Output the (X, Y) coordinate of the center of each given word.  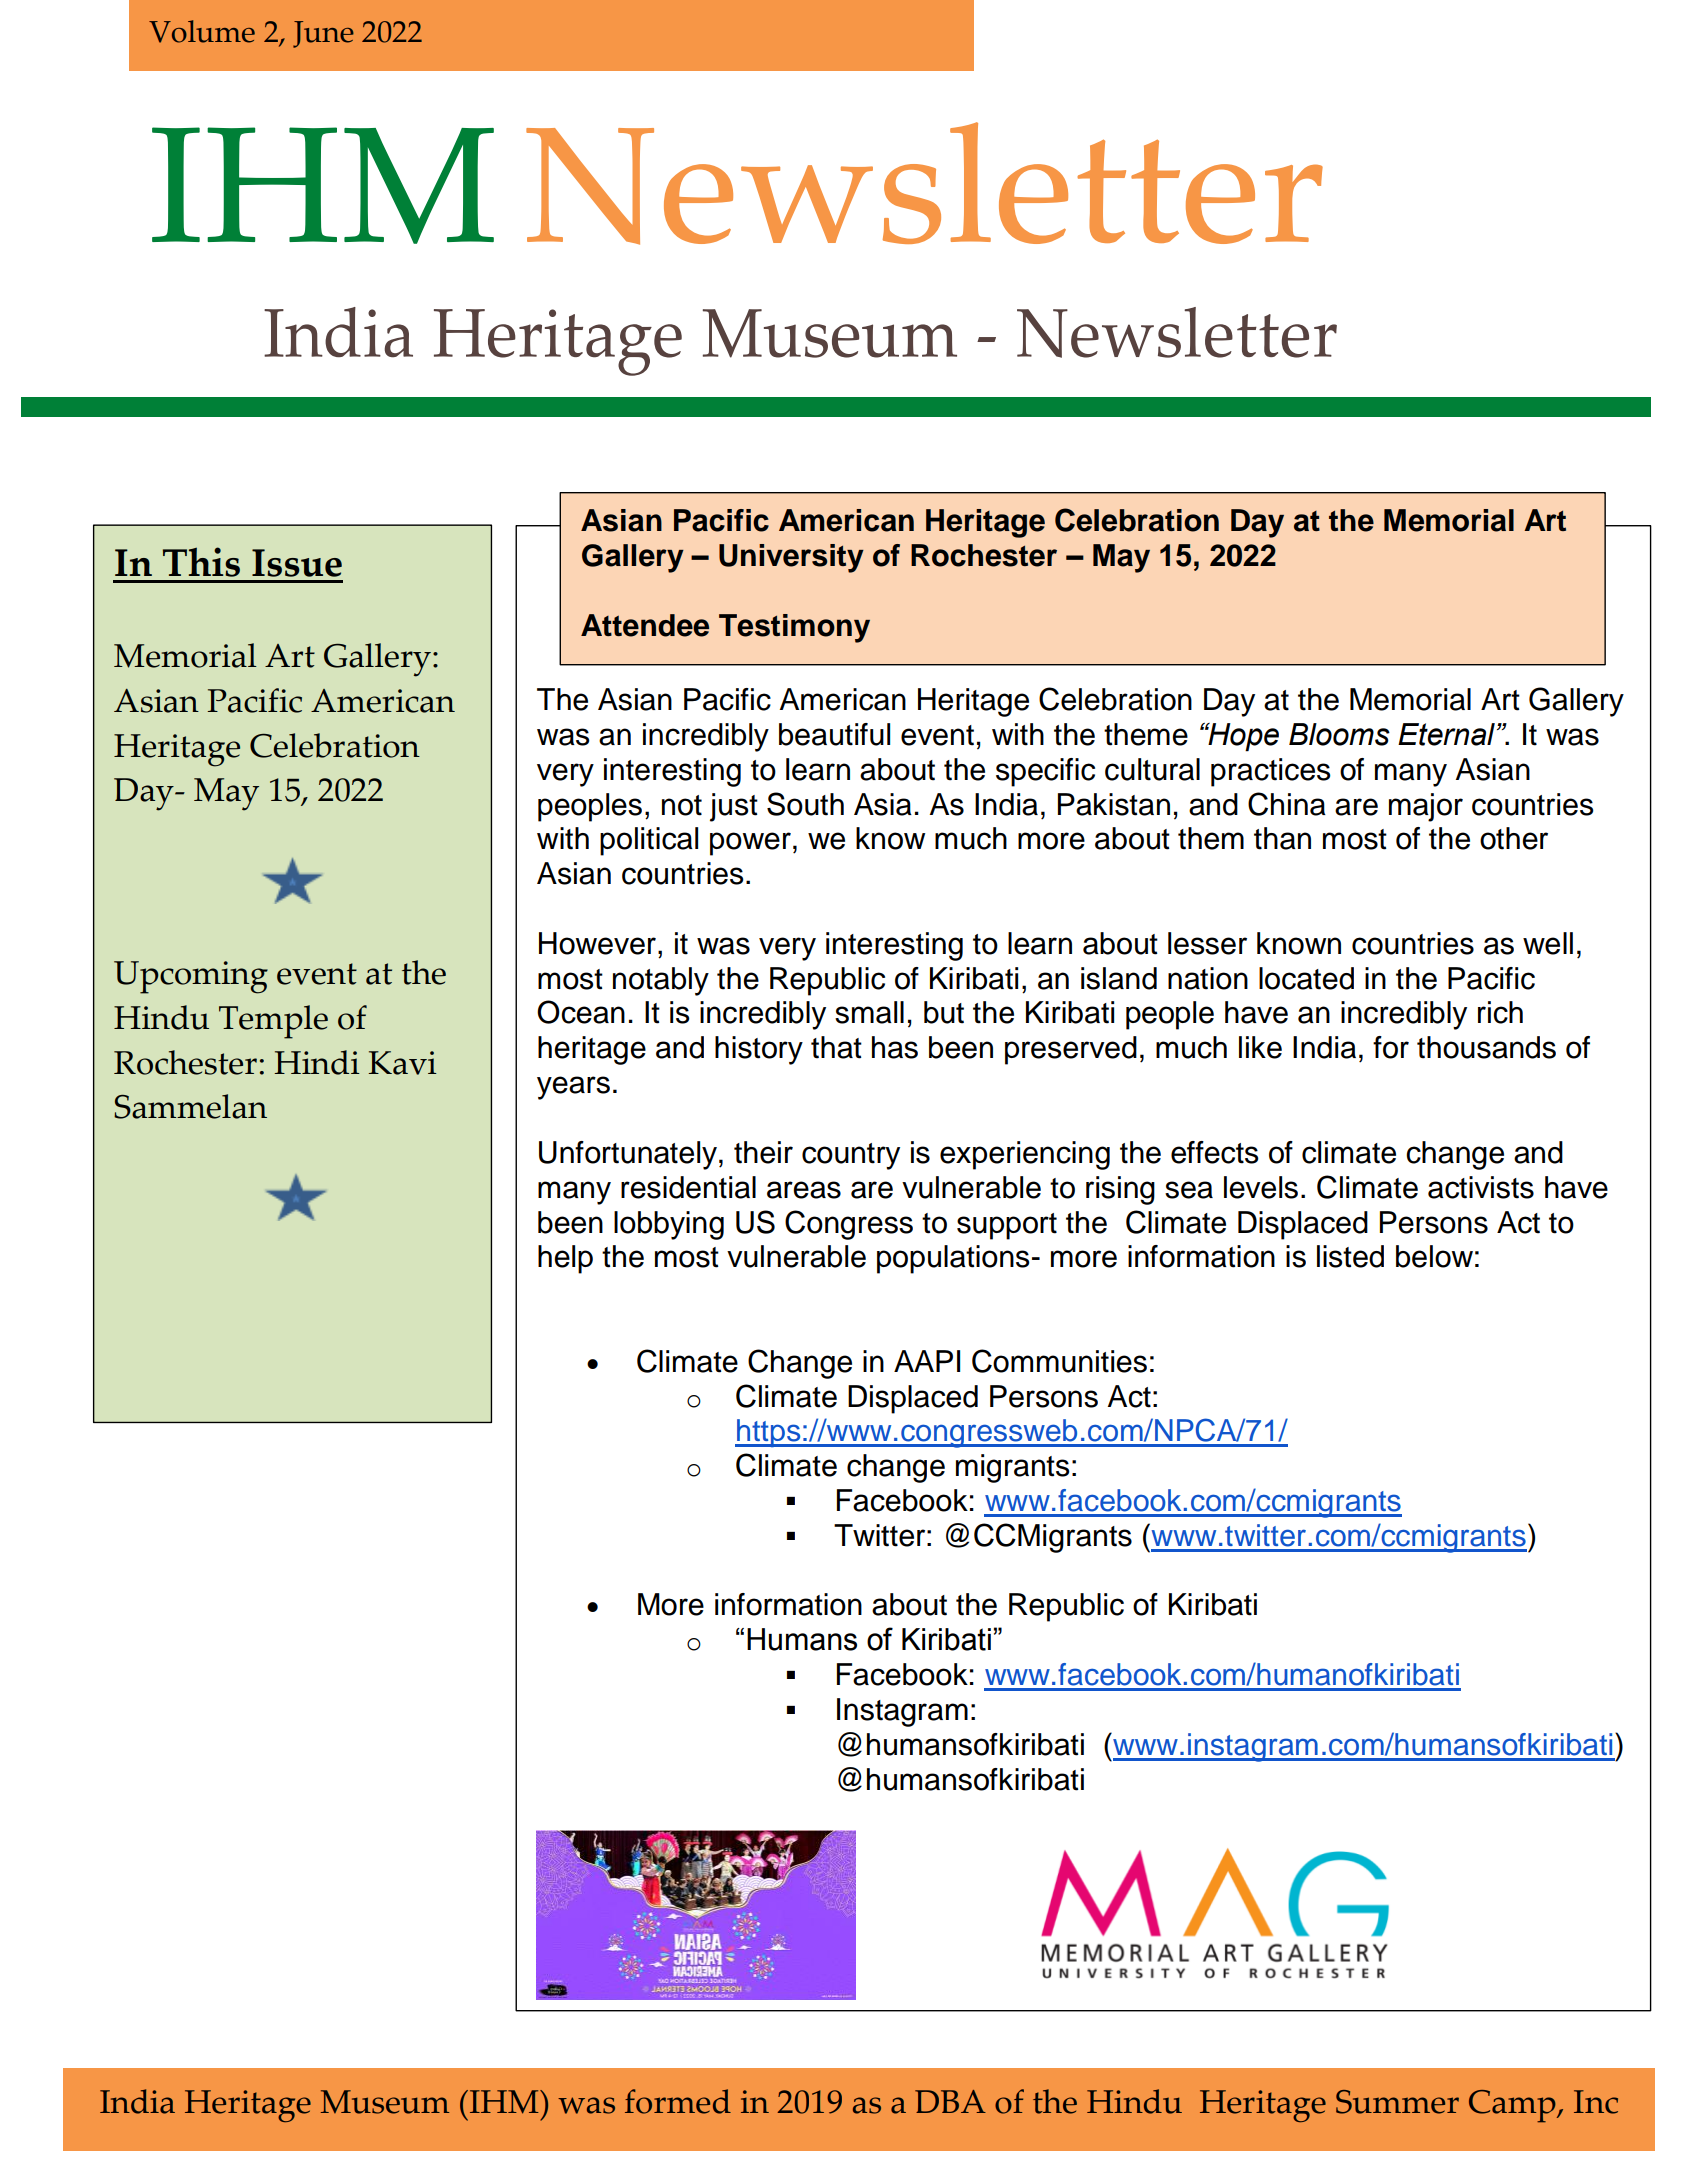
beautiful (834, 734)
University (791, 558)
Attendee (645, 625)
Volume (202, 31)
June (323, 34)
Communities (1059, 1361)
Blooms (1339, 734)
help (565, 1259)
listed (1350, 1256)
